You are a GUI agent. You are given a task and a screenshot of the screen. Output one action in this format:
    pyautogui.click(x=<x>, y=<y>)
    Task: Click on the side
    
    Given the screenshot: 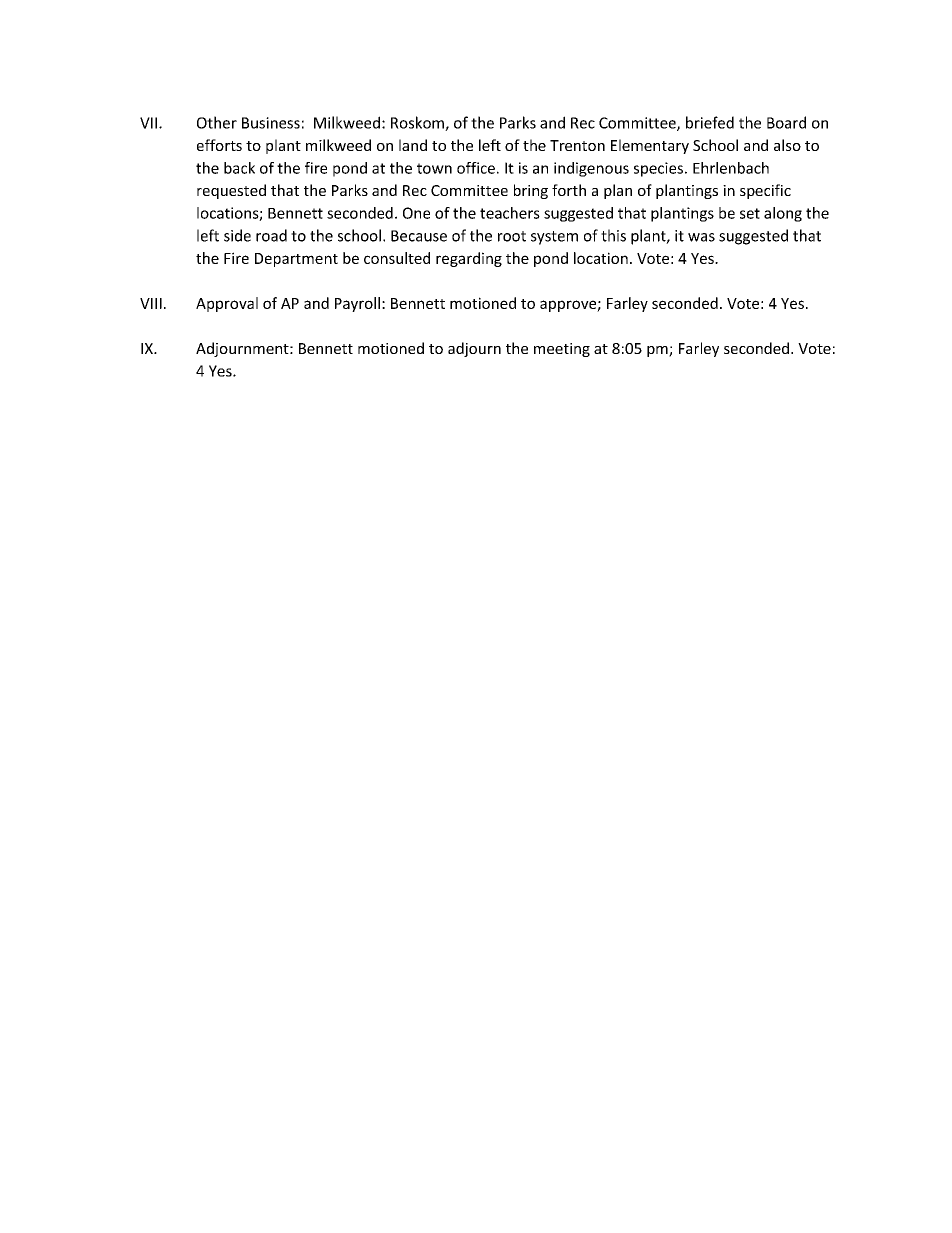 What is the action you would take?
    pyautogui.click(x=237, y=235)
